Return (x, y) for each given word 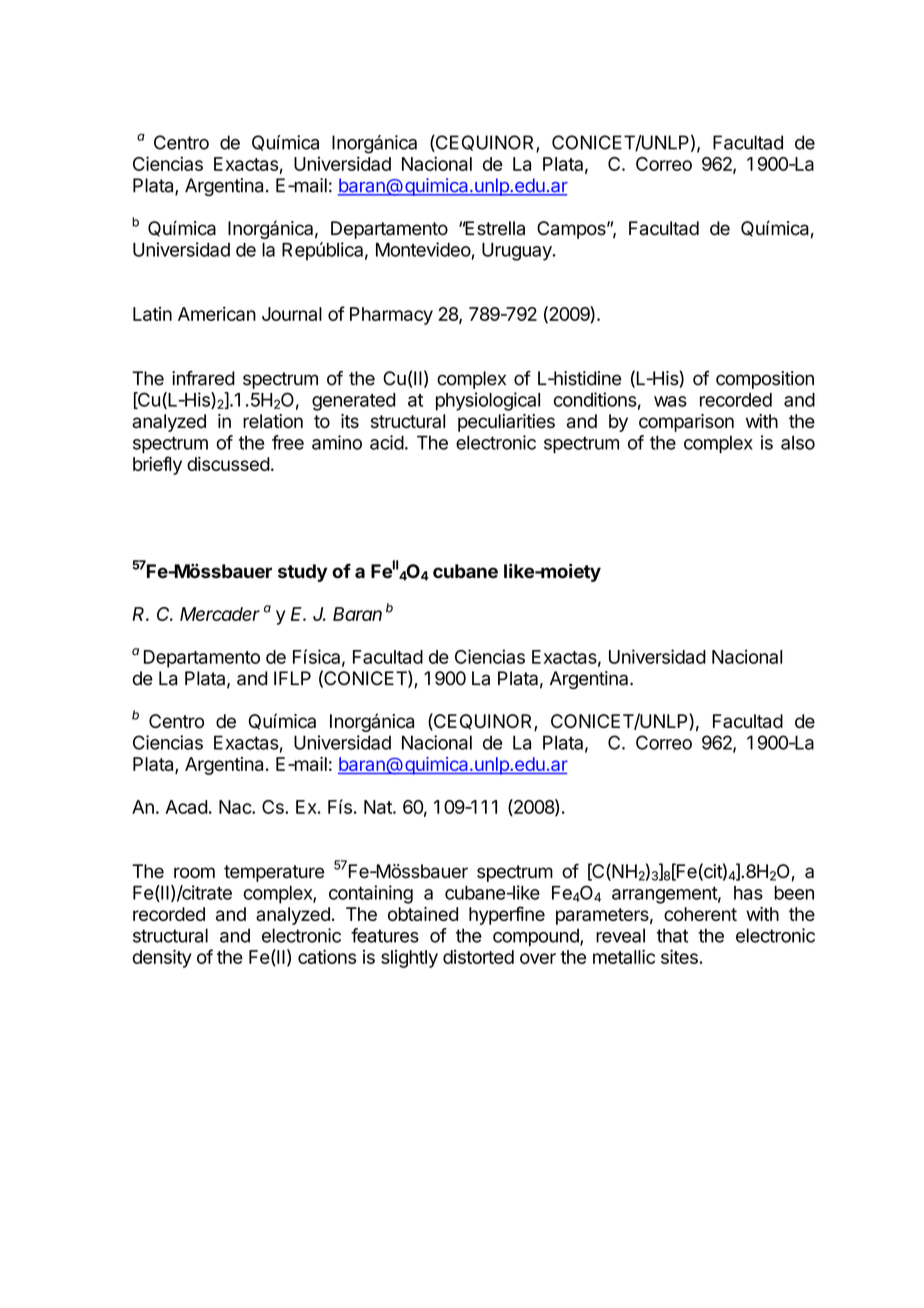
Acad (186, 807)
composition (765, 380)
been (794, 893)
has (748, 893)
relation (273, 421)
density (162, 958)
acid (387, 442)
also (798, 442)
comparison (686, 423)
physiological (488, 401)
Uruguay (518, 252)
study (303, 573)
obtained (423, 914)
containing (371, 894)
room (194, 873)
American (217, 314)
